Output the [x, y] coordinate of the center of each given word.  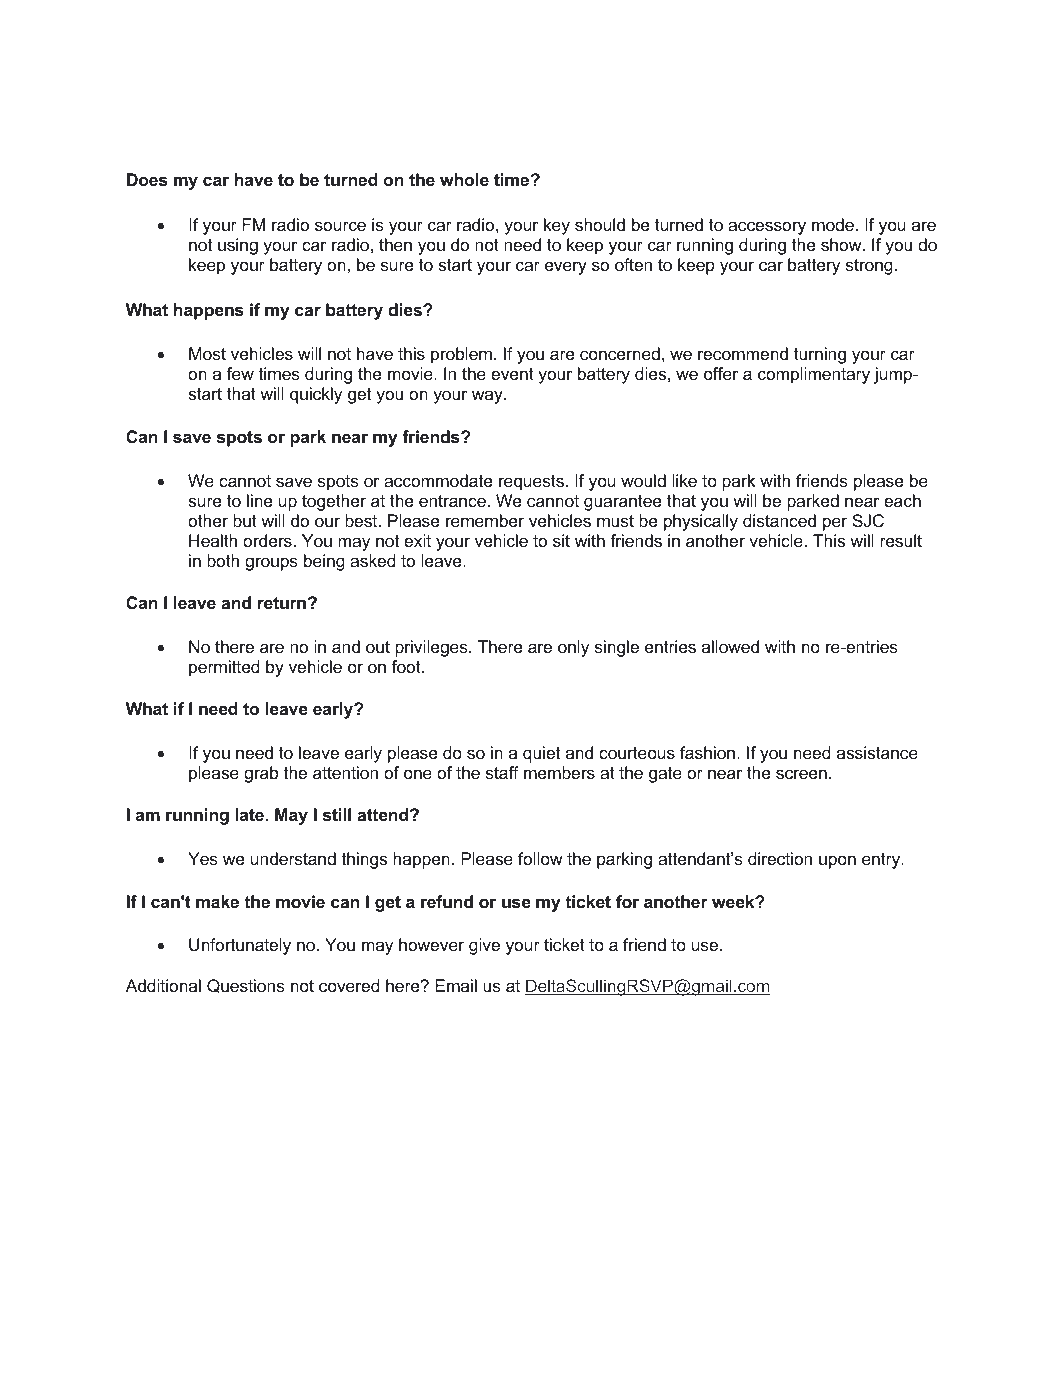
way [488, 397]
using [238, 246]
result [901, 540]
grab [261, 774]
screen [801, 774]
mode [833, 224]
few [240, 373]
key [557, 226]
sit [561, 540]
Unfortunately [240, 946]
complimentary [814, 375]
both [223, 560]
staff [502, 772]
